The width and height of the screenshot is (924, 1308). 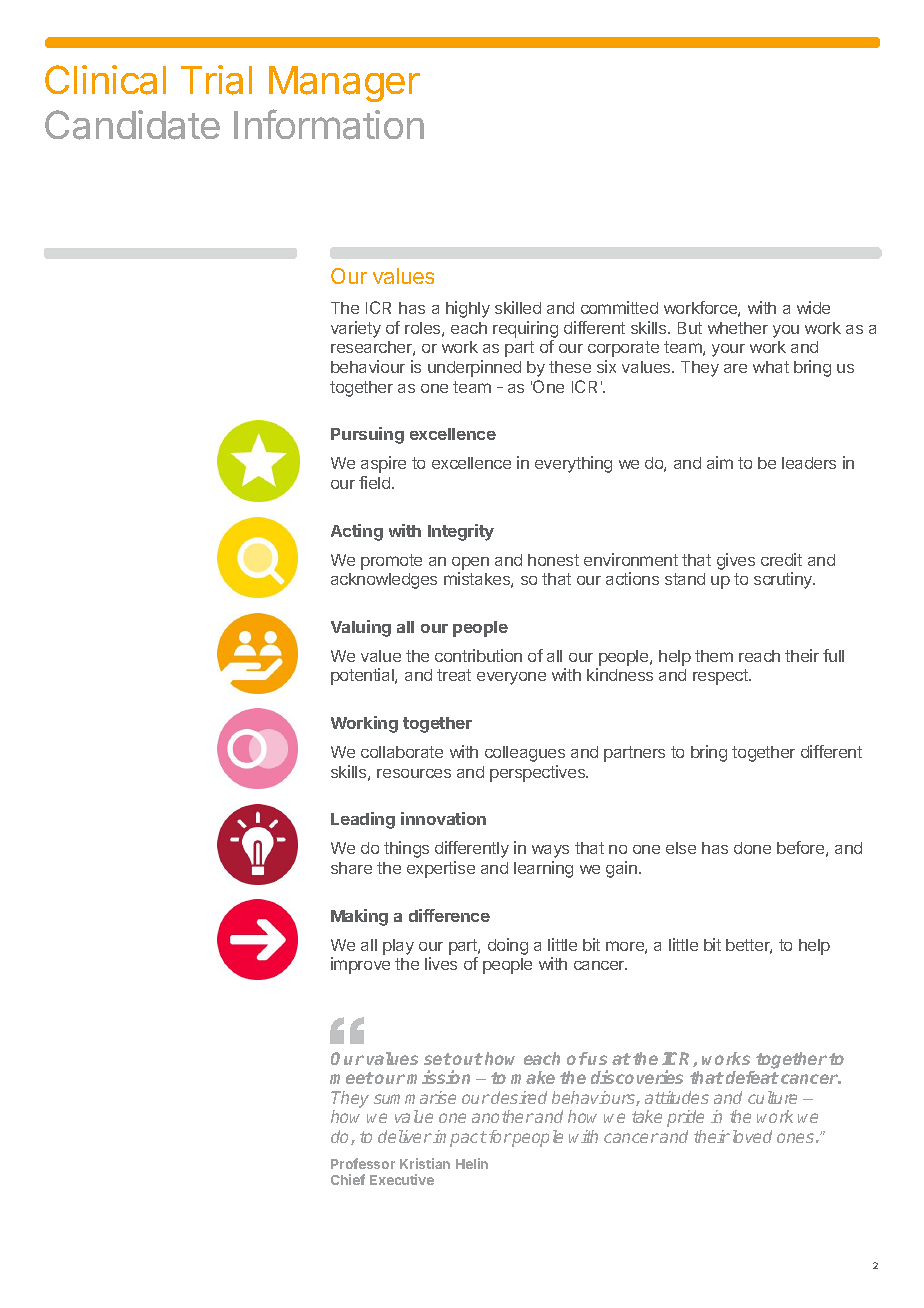 I want to click on wide, so click(x=813, y=307).
